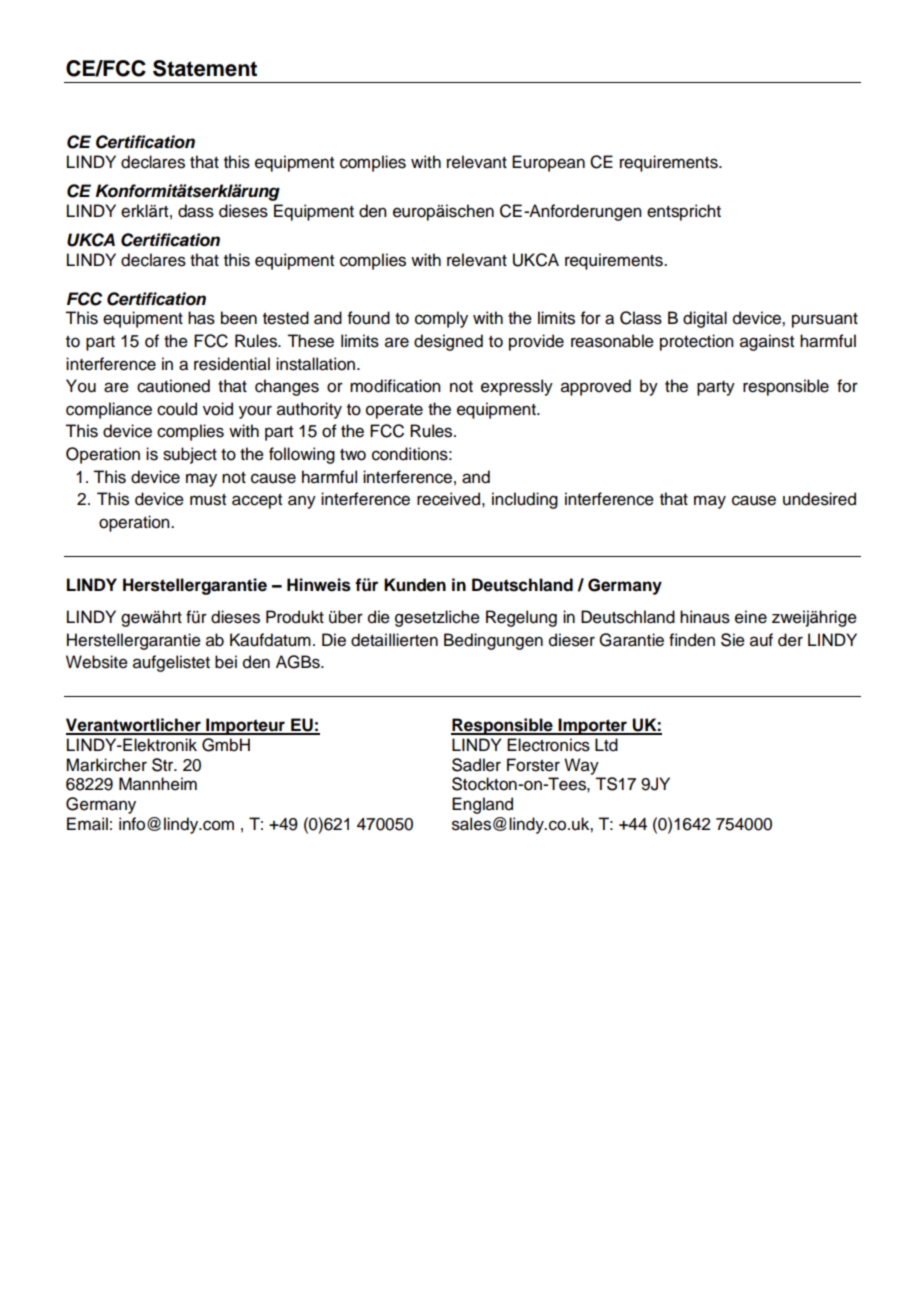  Describe the element at coordinates (751, 617) in the page. I see `eine` at that location.
